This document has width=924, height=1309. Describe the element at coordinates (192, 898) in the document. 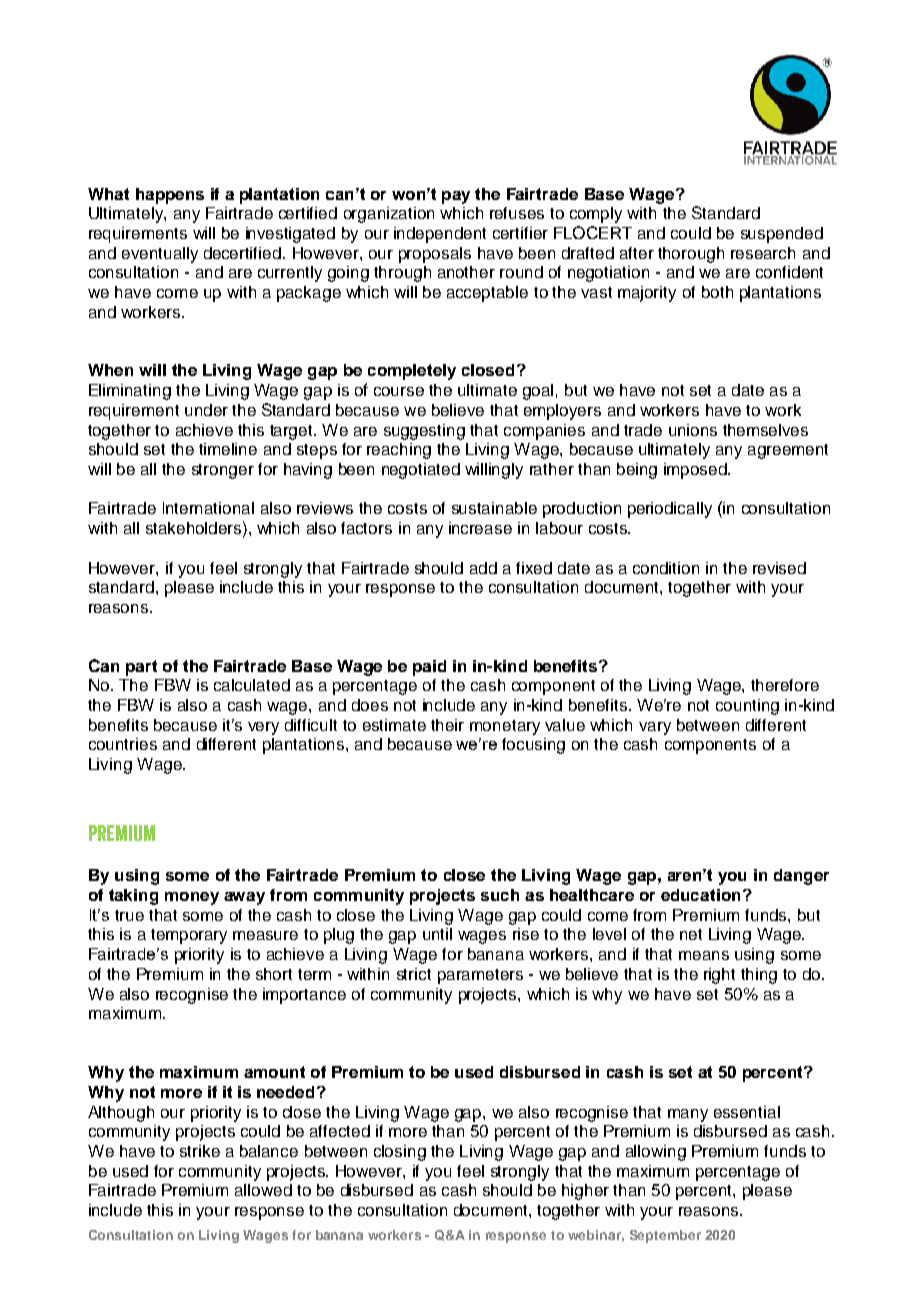

I see `money` at that location.
